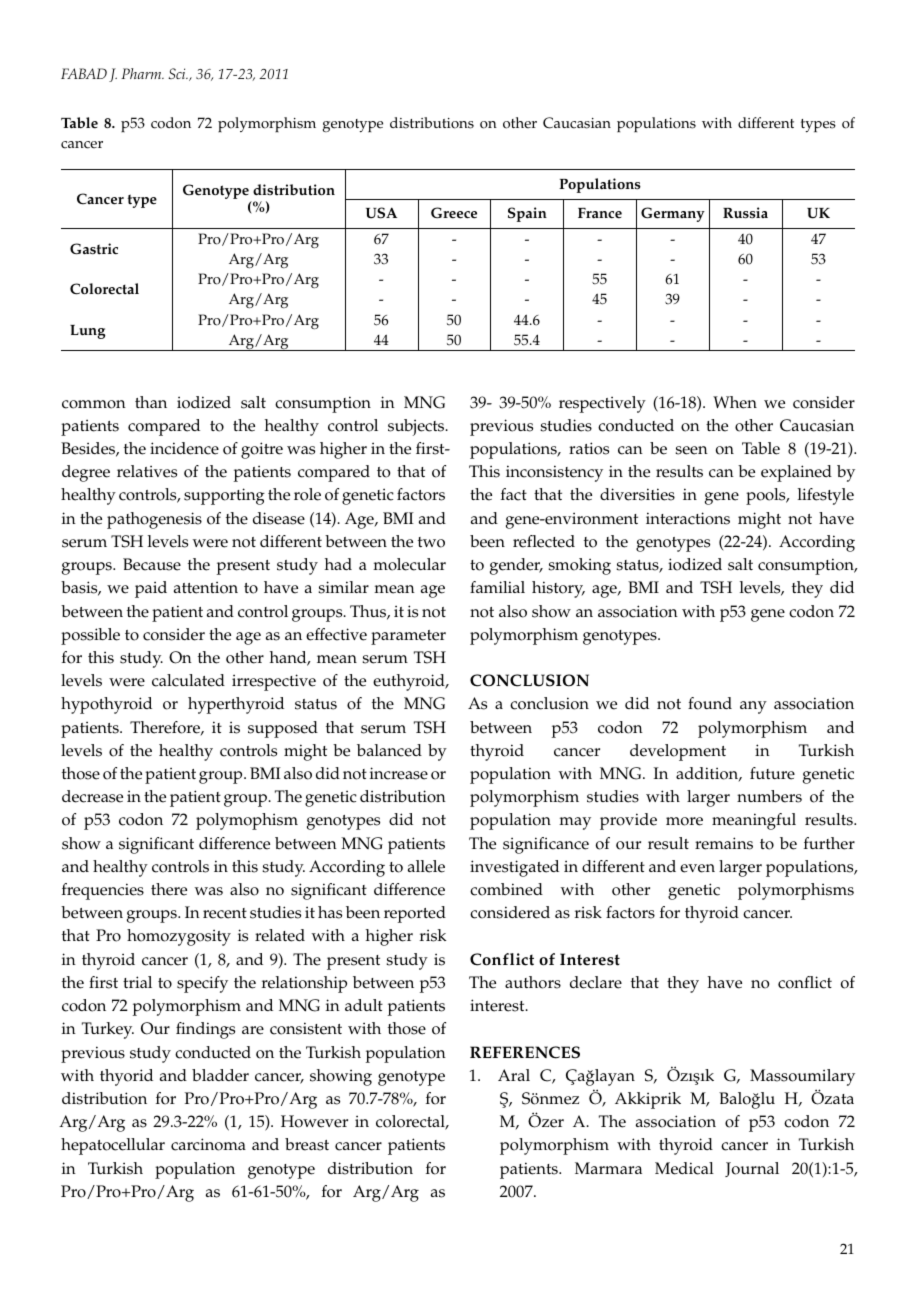 The width and height of the screenshot is (916, 1316). I want to click on Sci, so click(178, 73).
